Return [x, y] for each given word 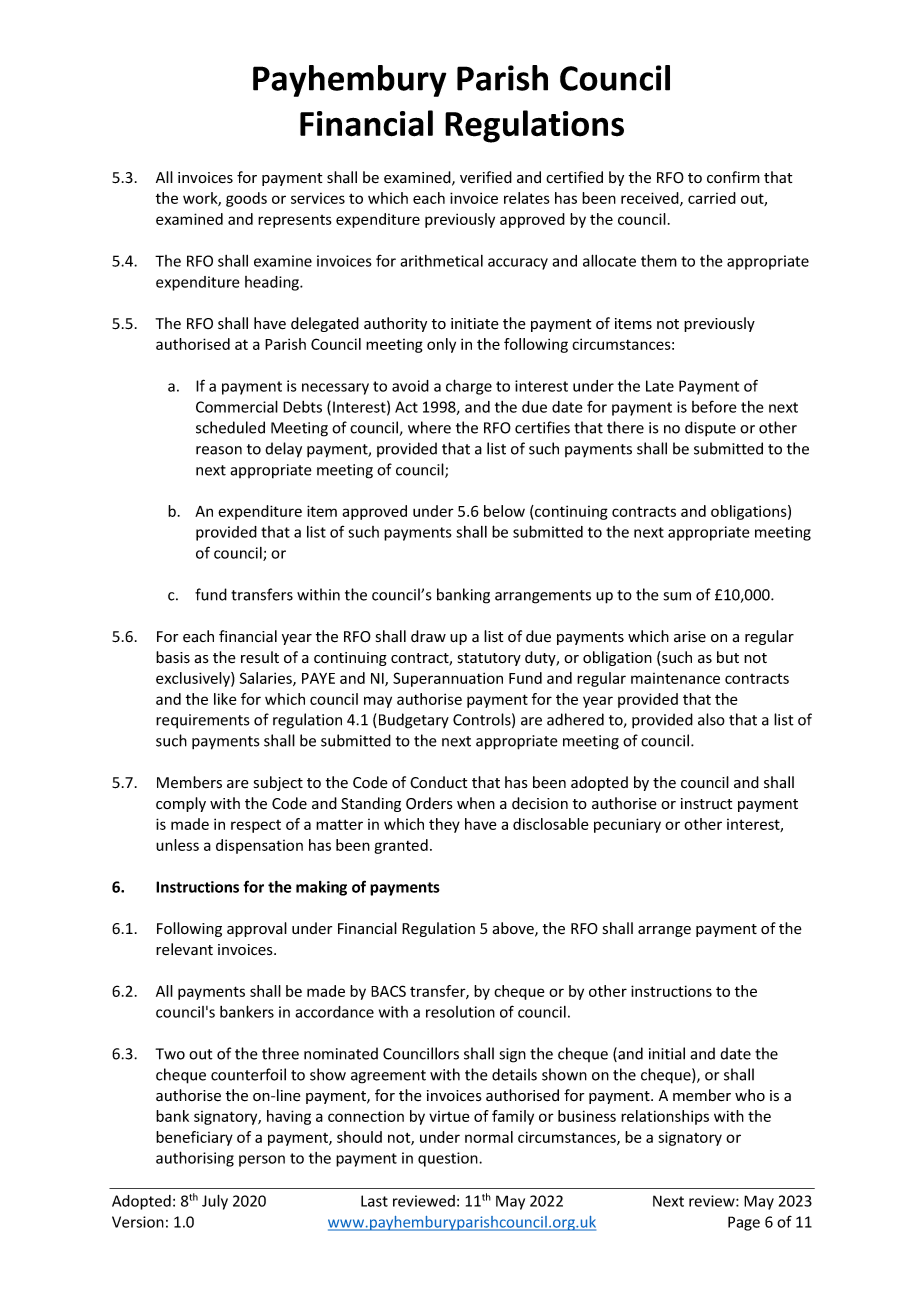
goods [246, 199]
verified [486, 177]
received [651, 199]
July [215, 1202]
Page [744, 1223]
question [449, 1159]
